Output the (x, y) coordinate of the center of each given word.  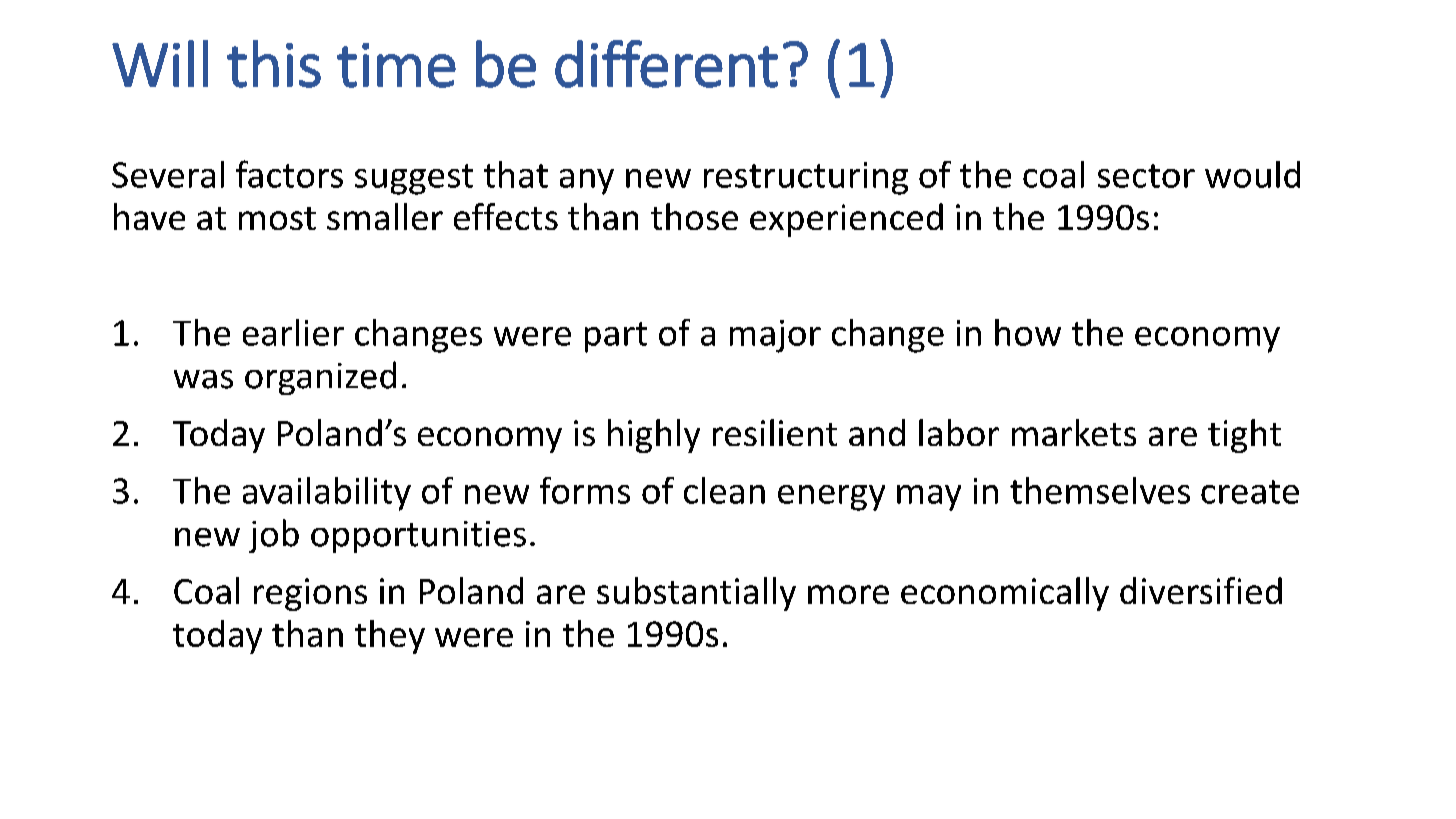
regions (310, 594)
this (274, 64)
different (666, 64)
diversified (1201, 590)
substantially (696, 594)
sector (1146, 176)
